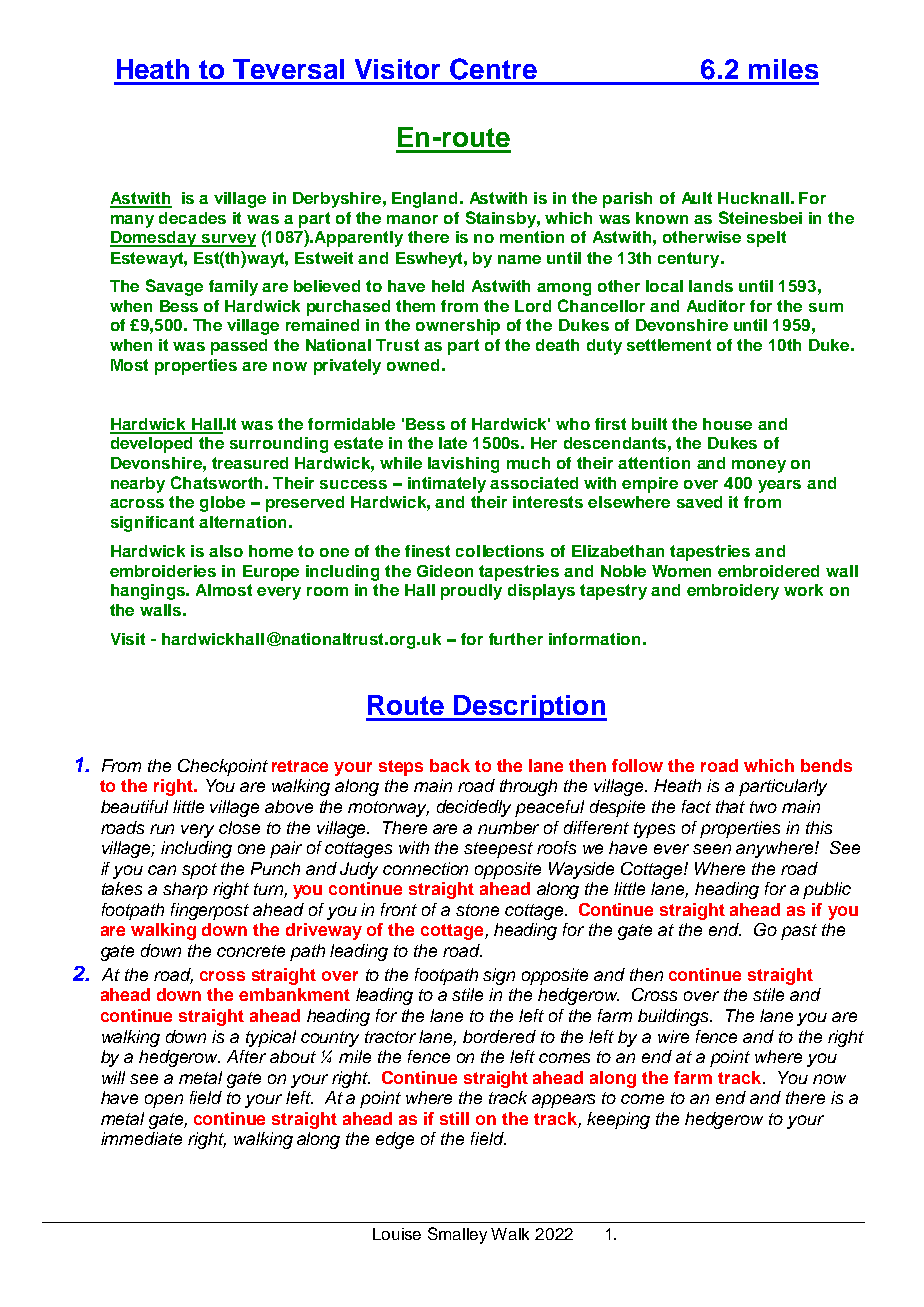 Image resolution: width=924 pixels, height=1307 pixels. What do you see at coordinates (199, 871) in the document?
I see `spot` at bounding box center [199, 871].
